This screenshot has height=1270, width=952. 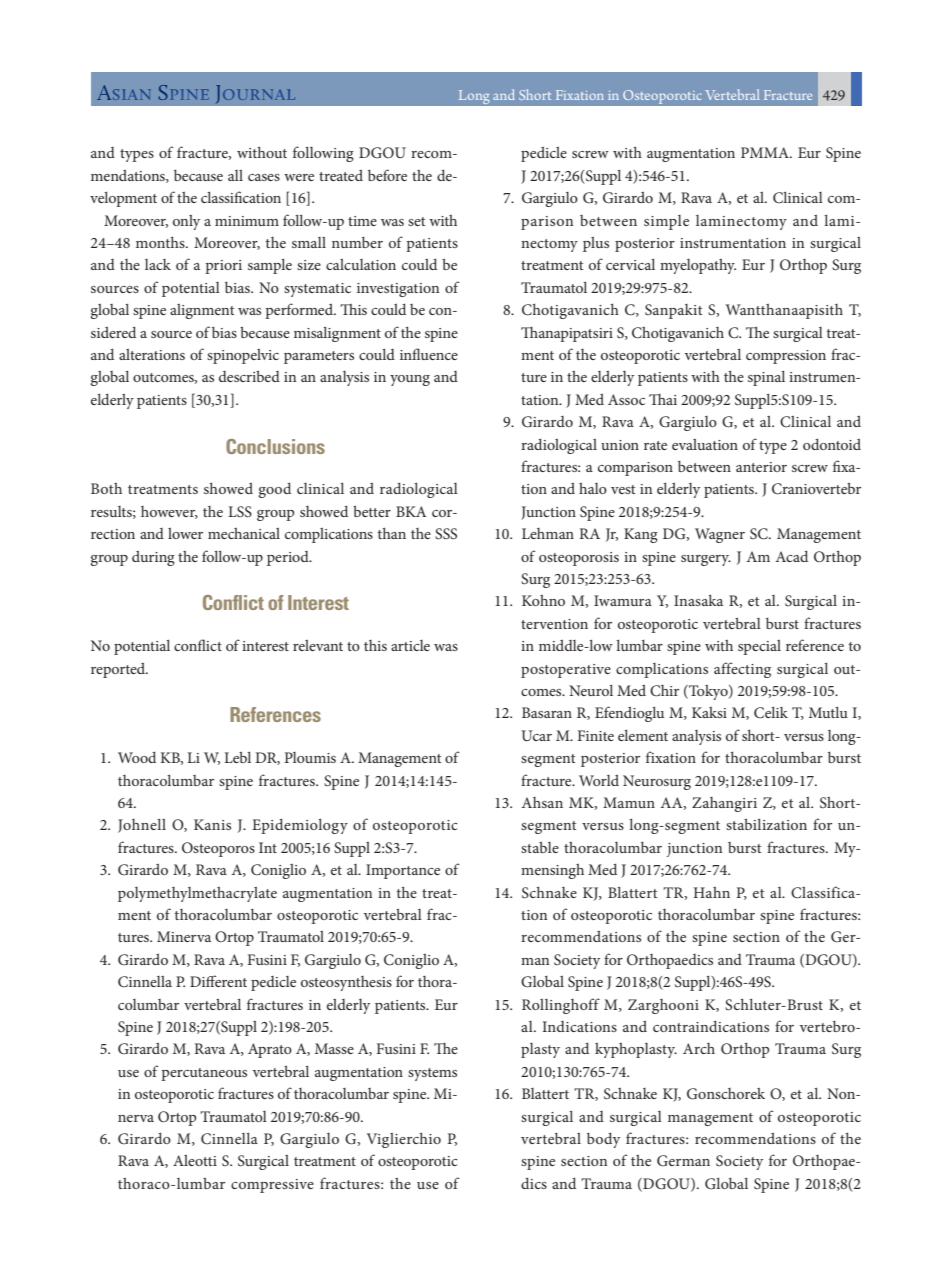 I want to click on PMMA, so click(x=766, y=152).
